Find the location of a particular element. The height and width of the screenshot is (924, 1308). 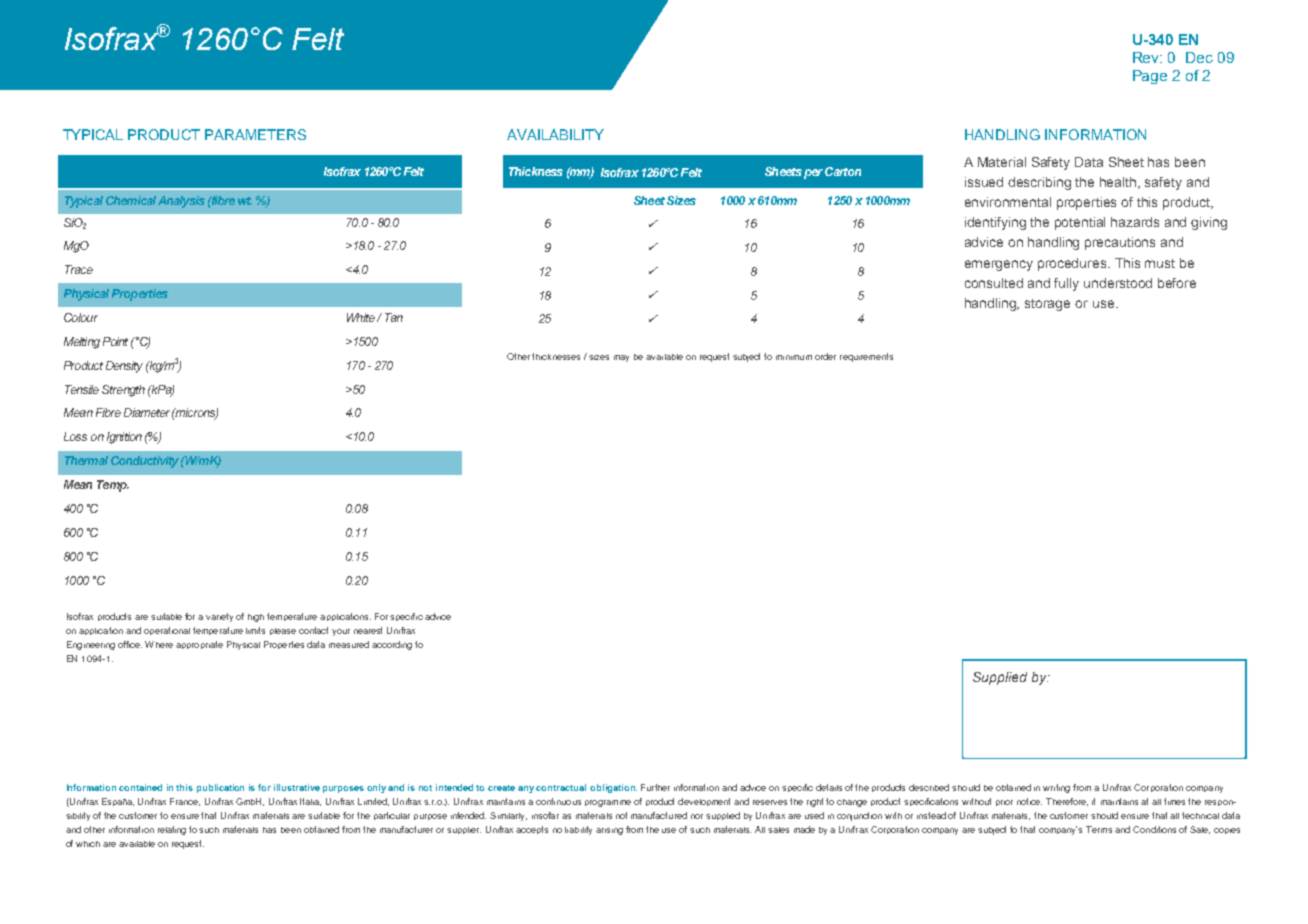

manufactured is located at coordinates (659, 815).
